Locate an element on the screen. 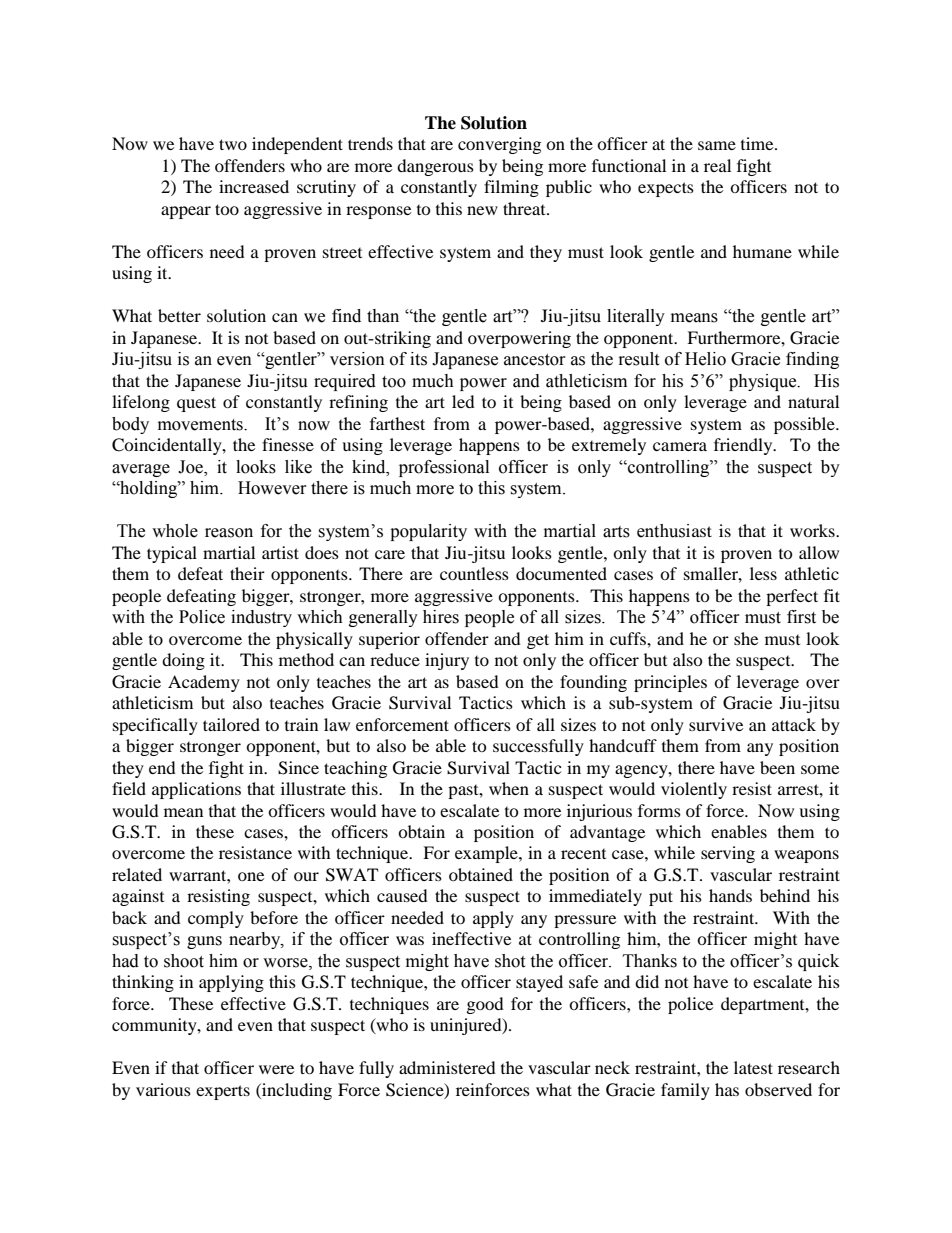 The image size is (952, 1233). two is located at coordinates (233, 144).
